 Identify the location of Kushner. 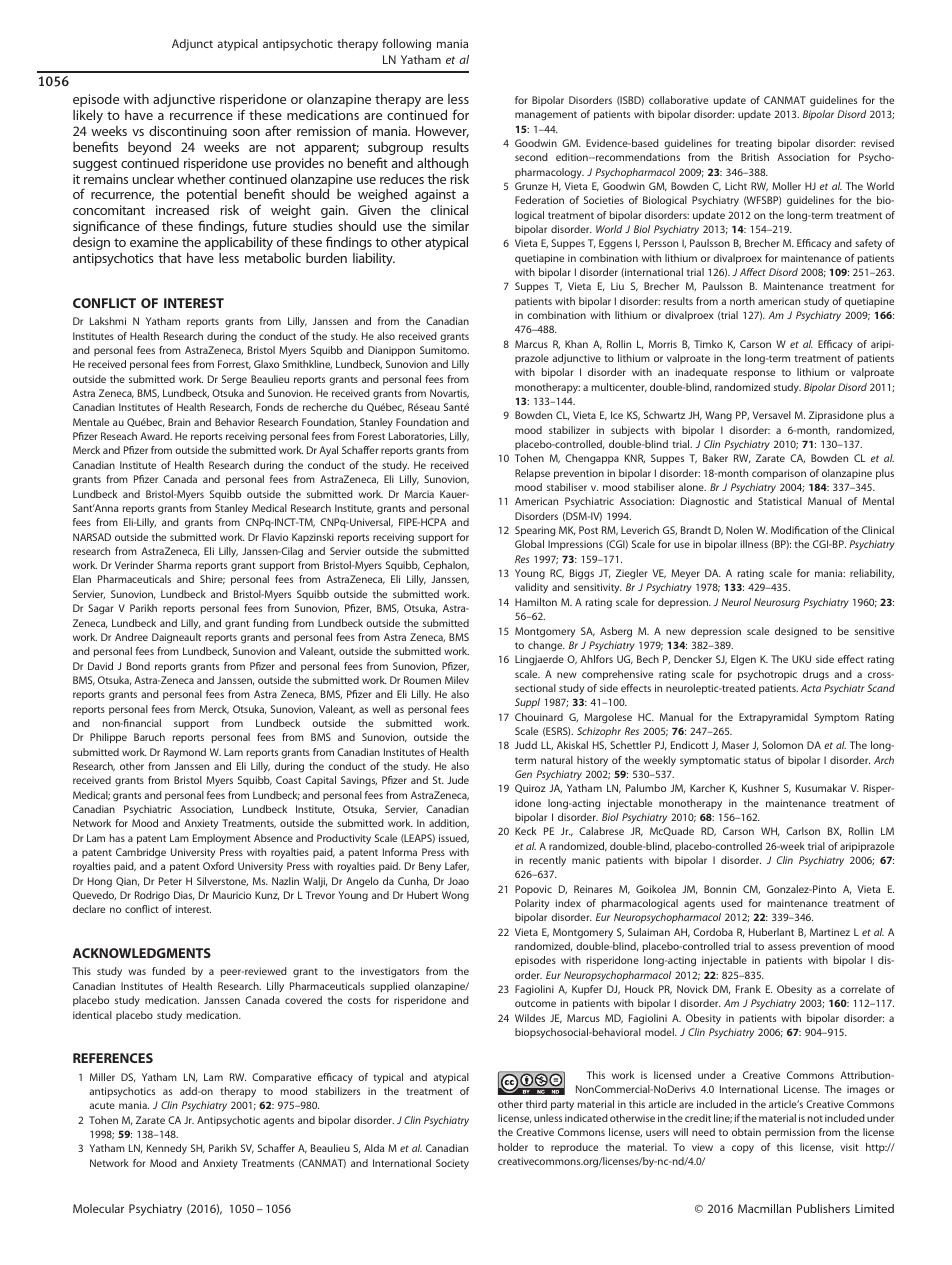
(760, 788).
